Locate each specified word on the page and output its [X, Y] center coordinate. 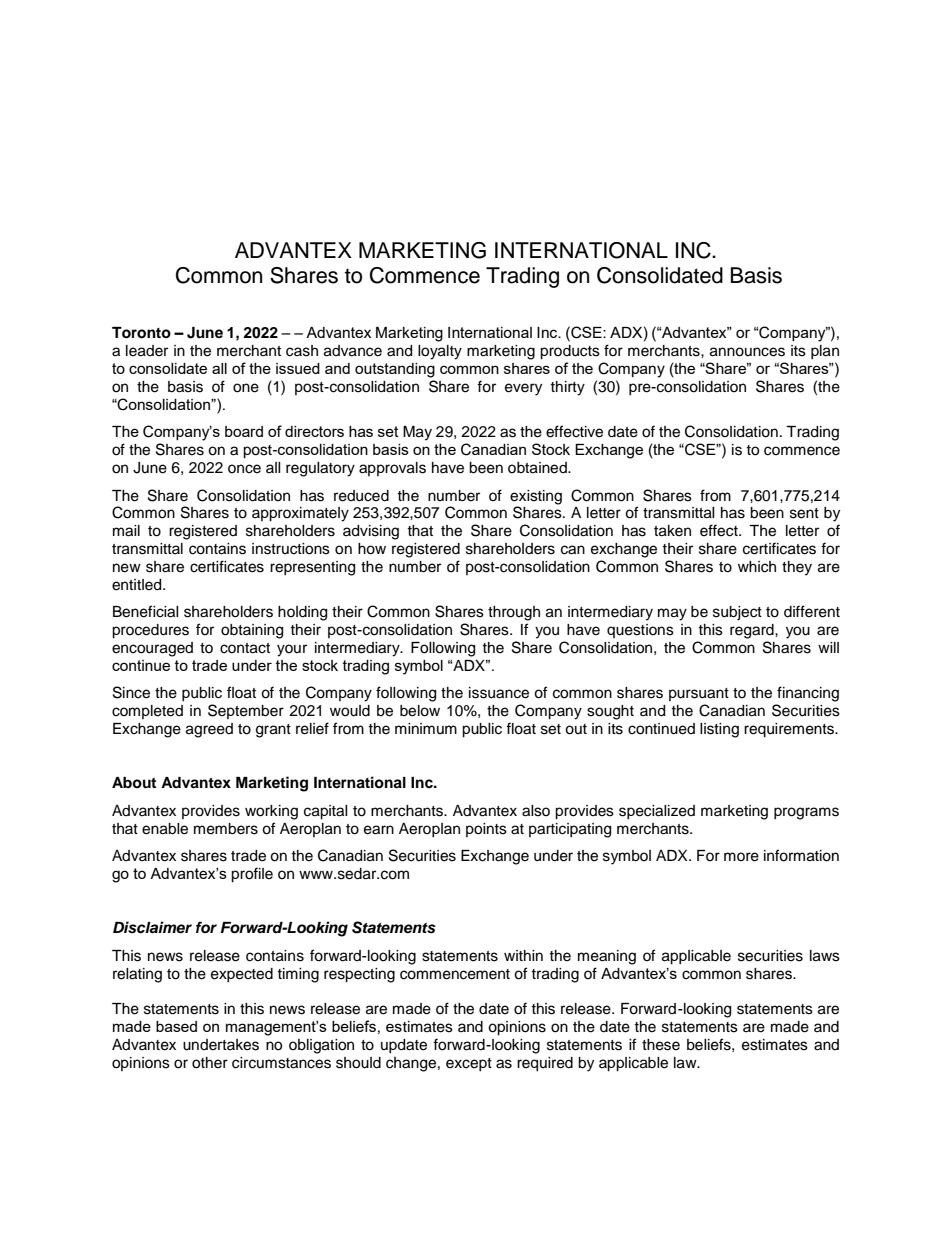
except [469, 1064]
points [486, 830]
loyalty [440, 352]
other [210, 1063]
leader [147, 351]
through [514, 613]
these [661, 1045]
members [226, 829]
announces [747, 352]
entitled [138, 585]
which [757, 567]
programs [806, 813]
